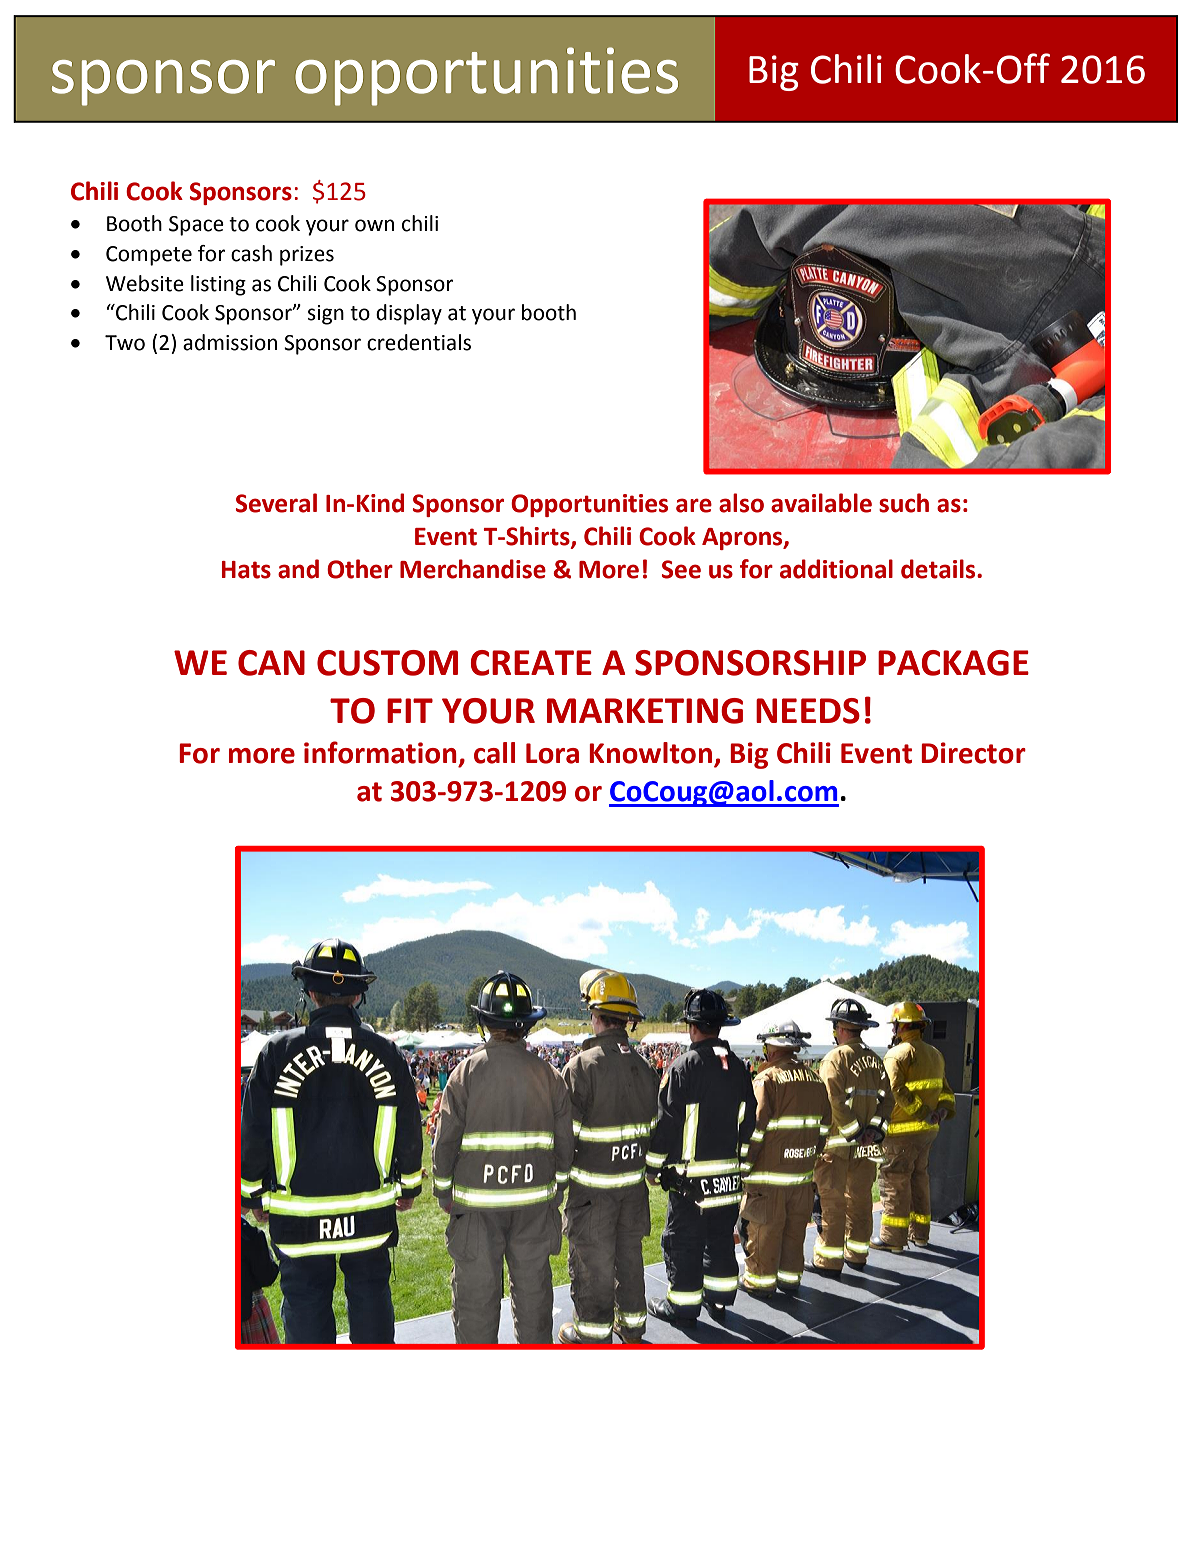  Describe the element at coordinates (836, 569) in the screenshot. I see `additional` at that location.
